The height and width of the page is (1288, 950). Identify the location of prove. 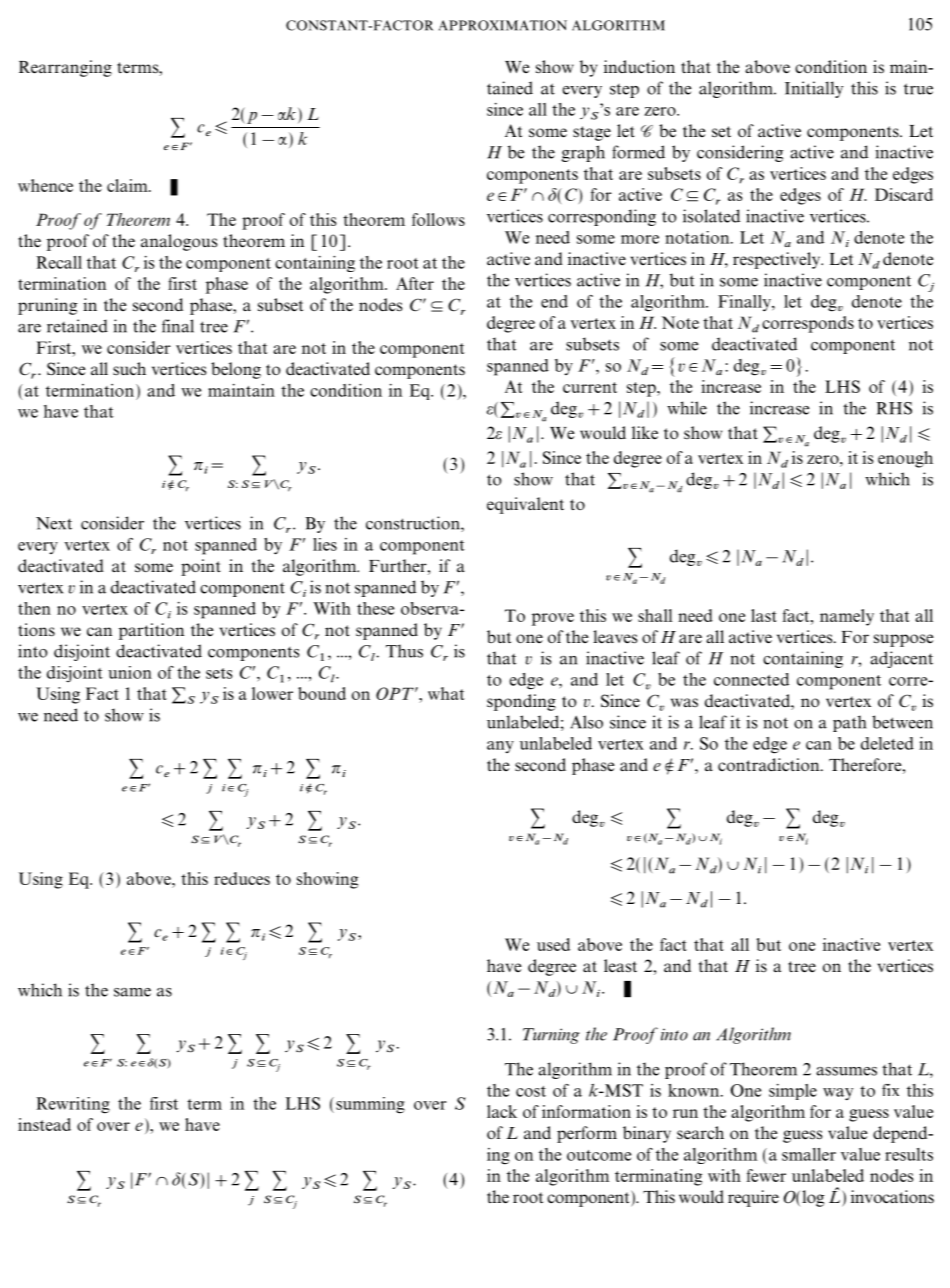
(553, 619).
